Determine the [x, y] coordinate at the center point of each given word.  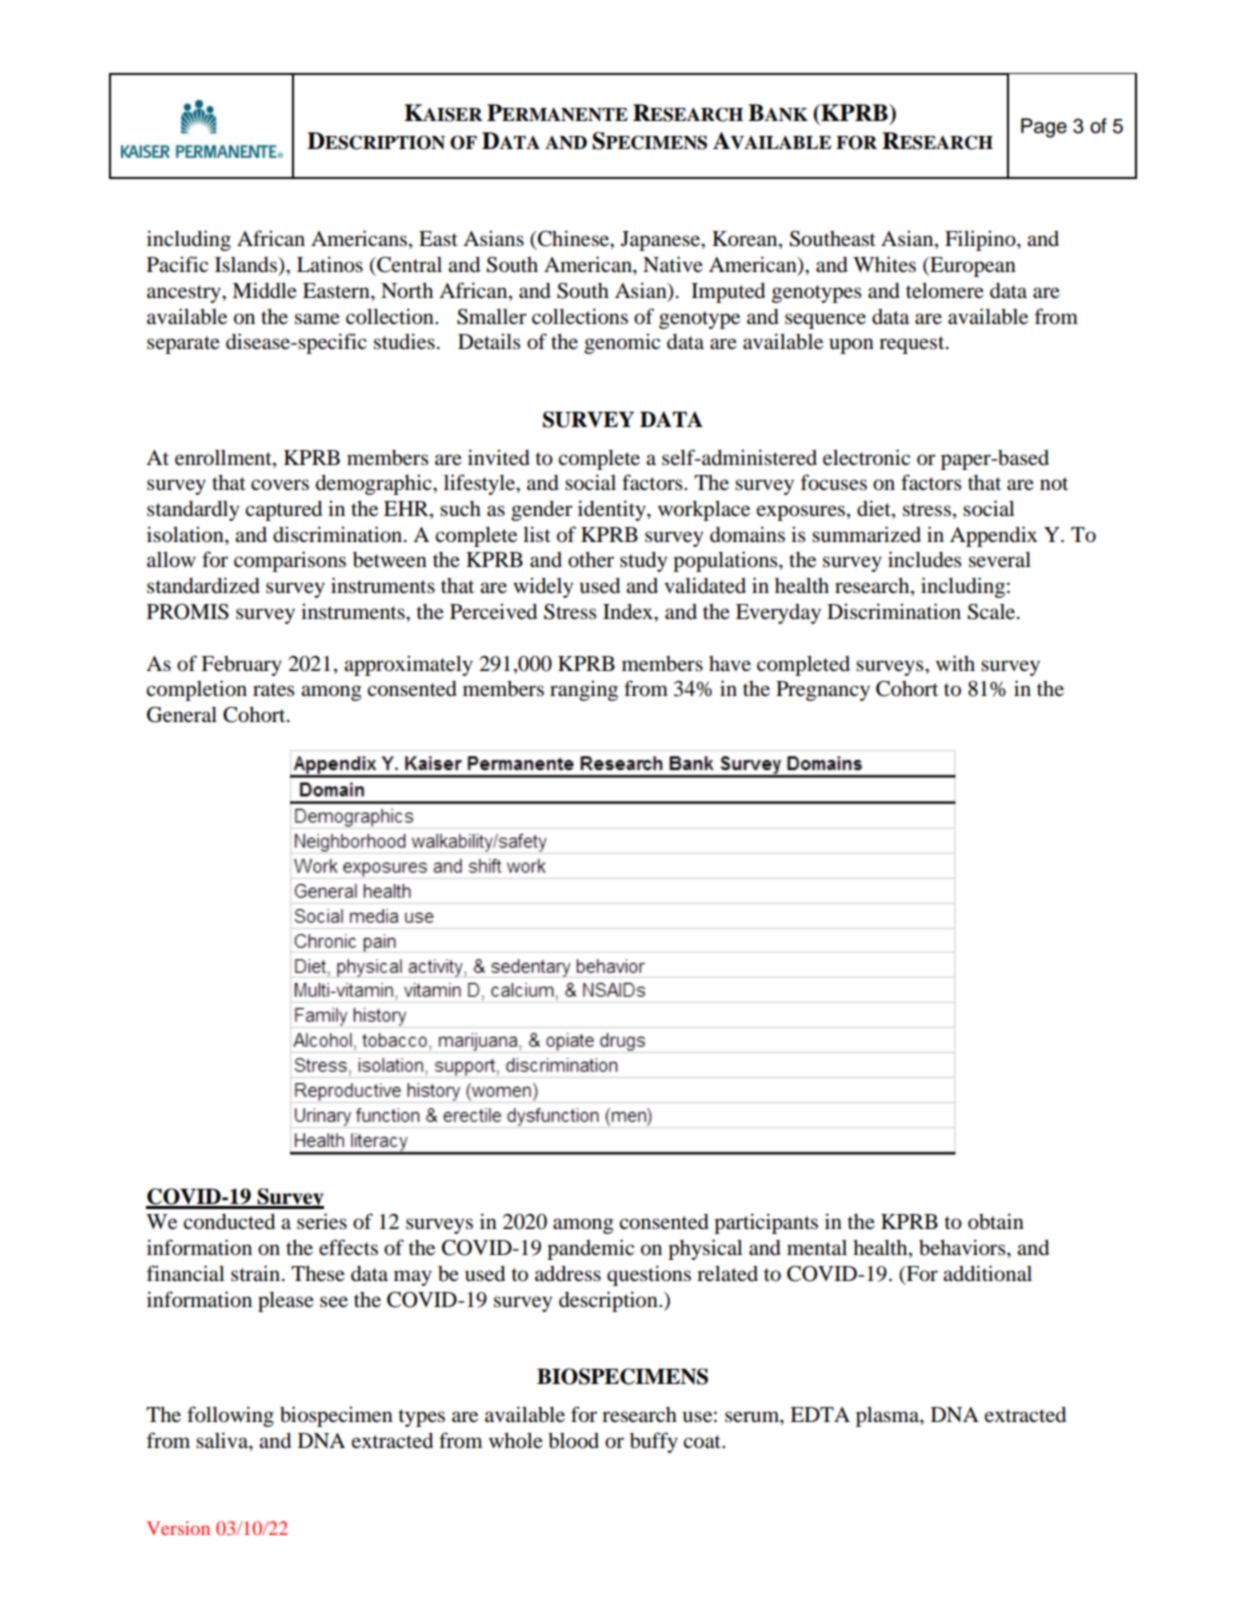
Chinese [574, 239]
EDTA [820, 1414]
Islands [247, 266]
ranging [584, 690]
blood [573, 1440]
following [230, 1416]
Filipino [981, 240]
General [182, 714]
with [955, 663]
